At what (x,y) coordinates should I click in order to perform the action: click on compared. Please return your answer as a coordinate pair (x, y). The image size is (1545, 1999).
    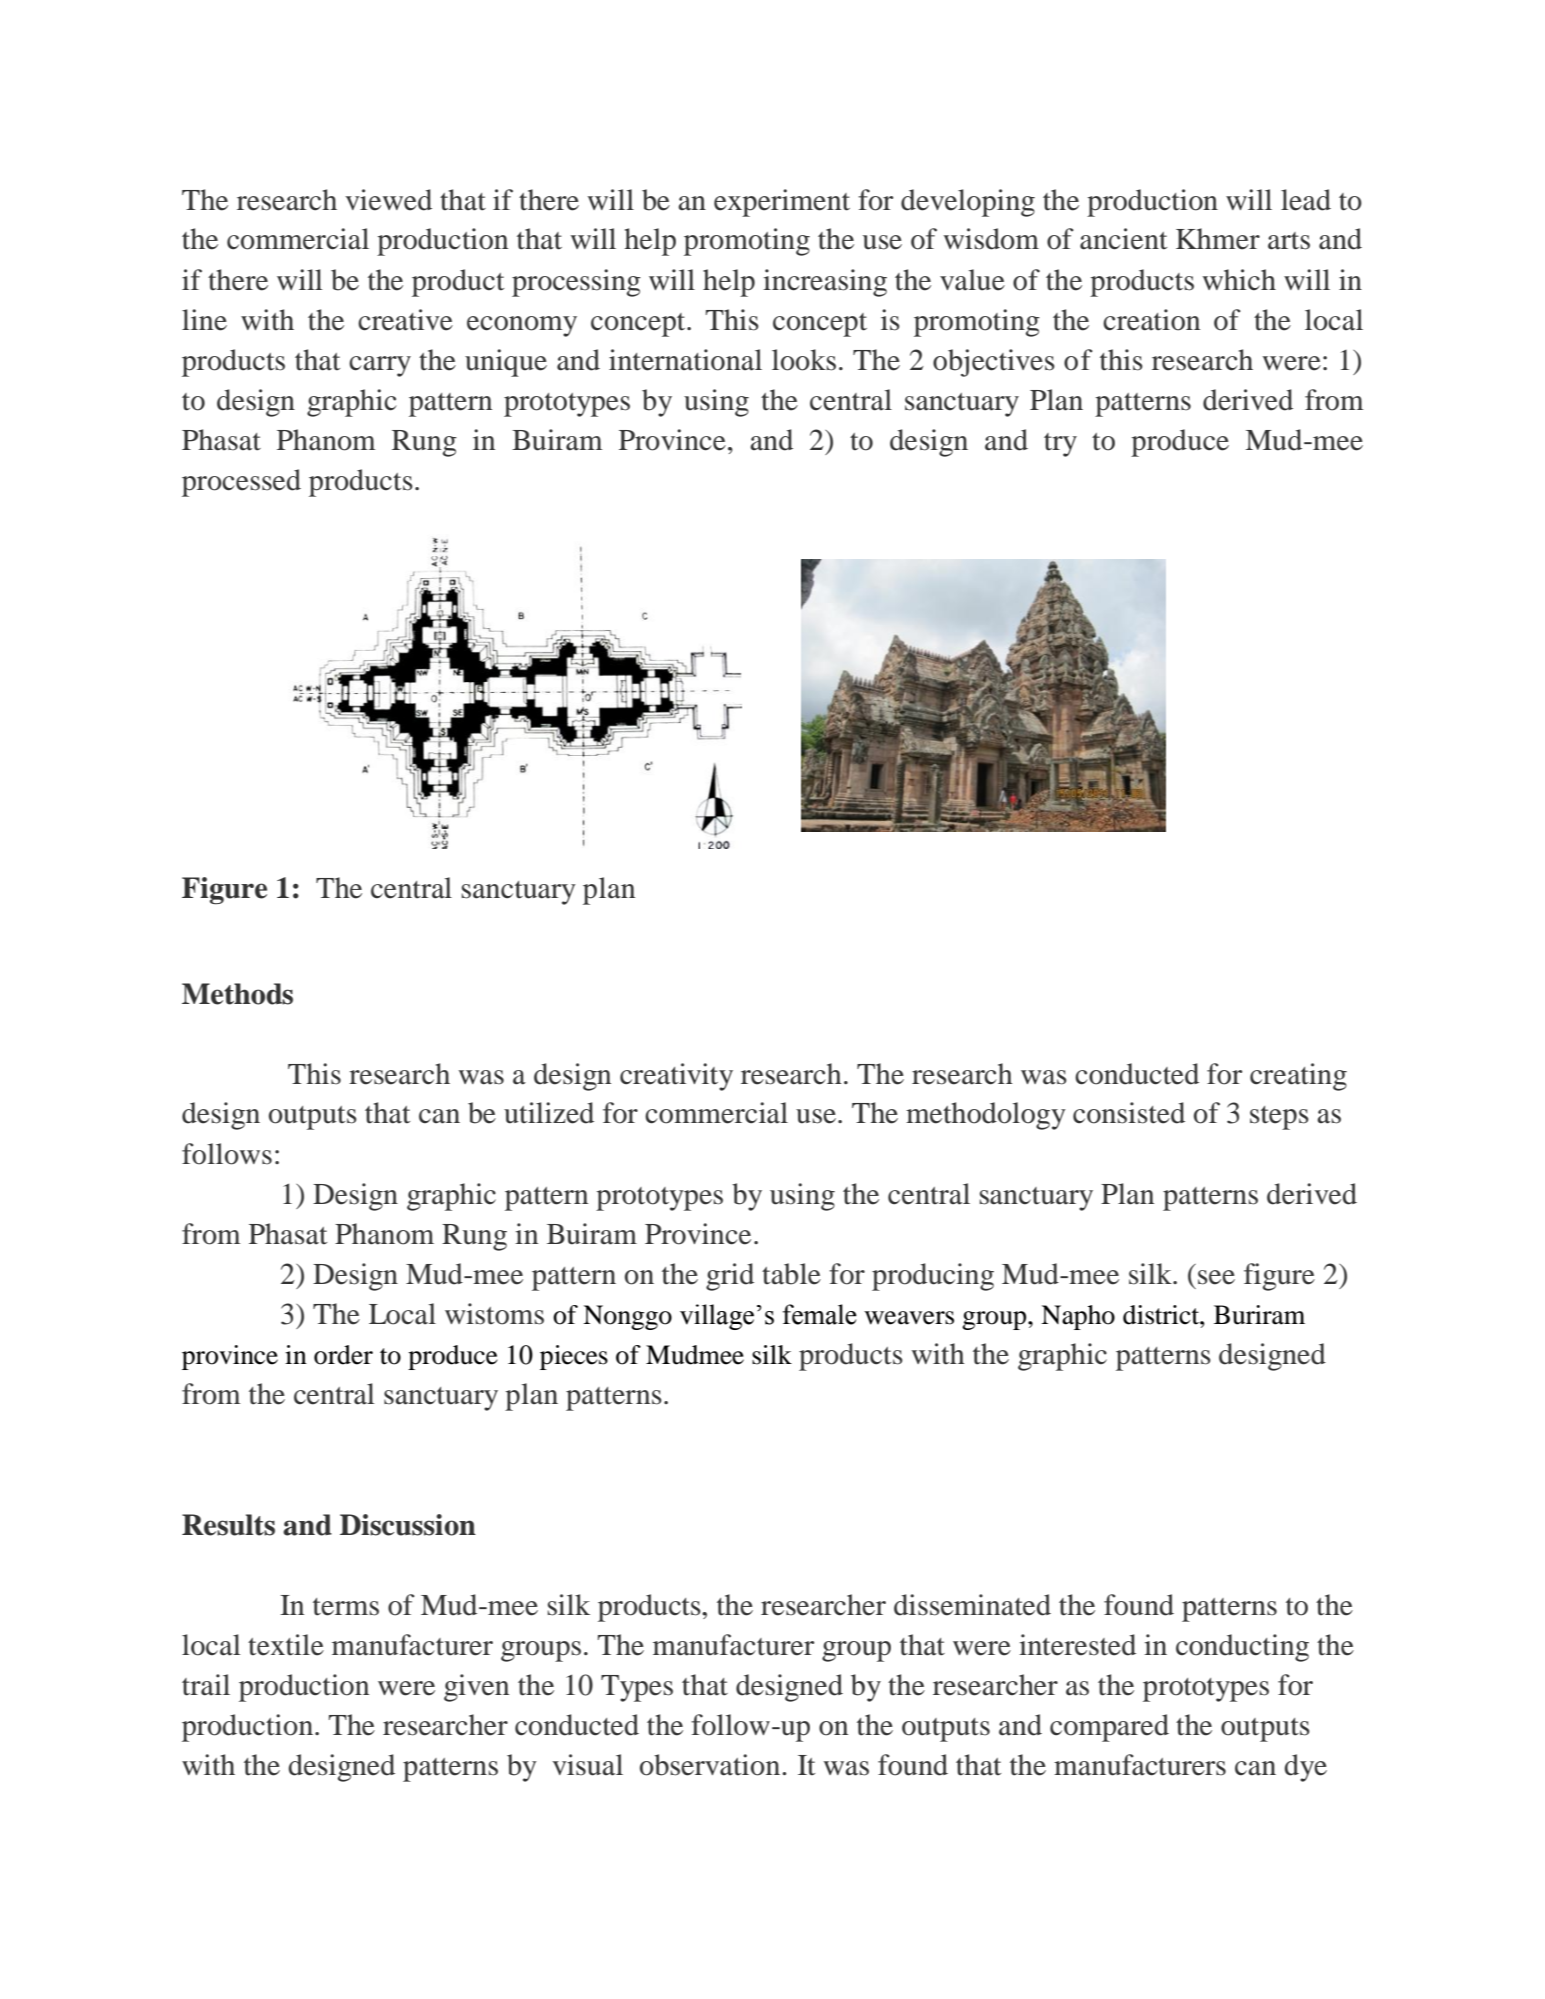
    Looking at the image, I should click on (1109, 1728).
